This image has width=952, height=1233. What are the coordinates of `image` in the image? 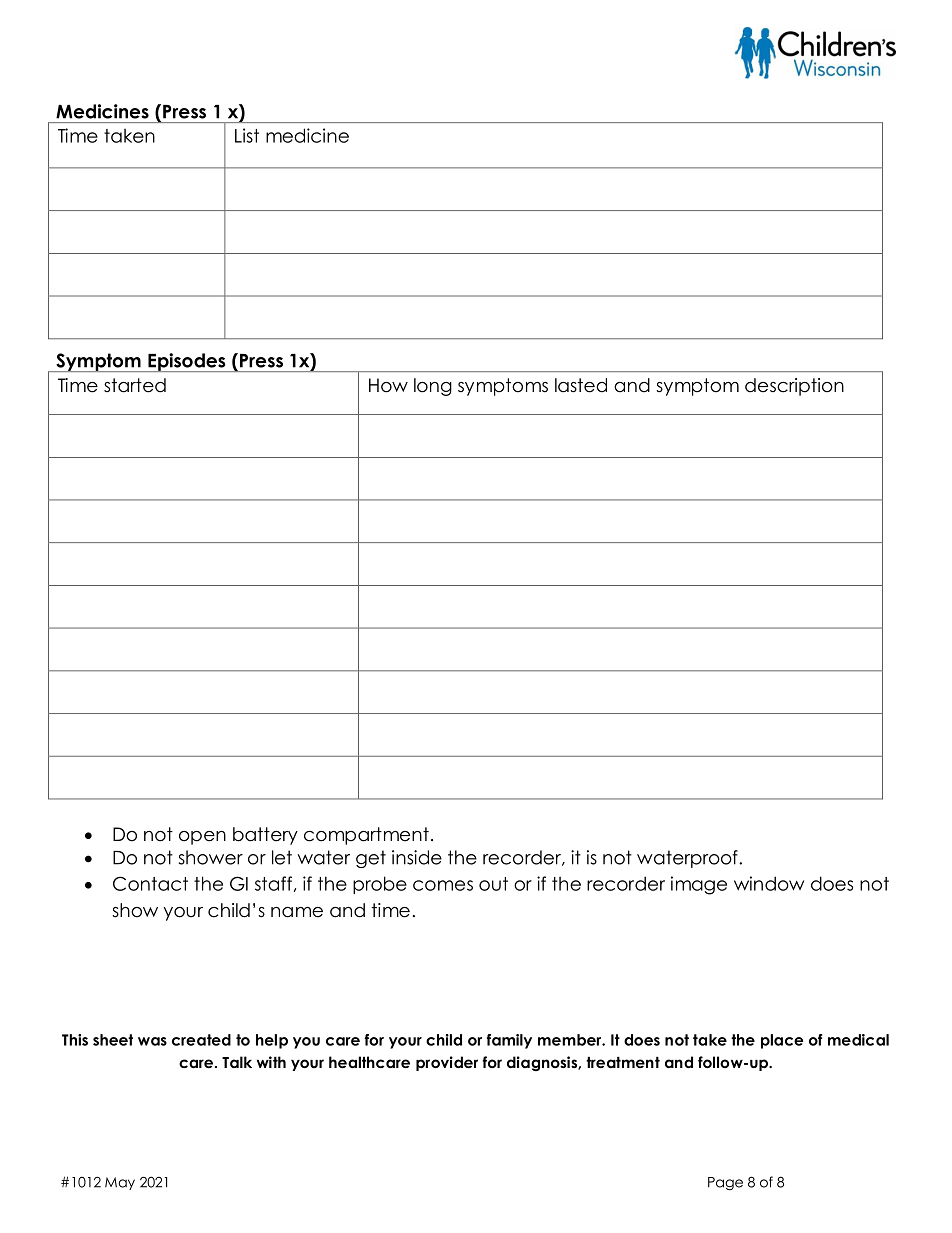 It's located at (699, 885).
